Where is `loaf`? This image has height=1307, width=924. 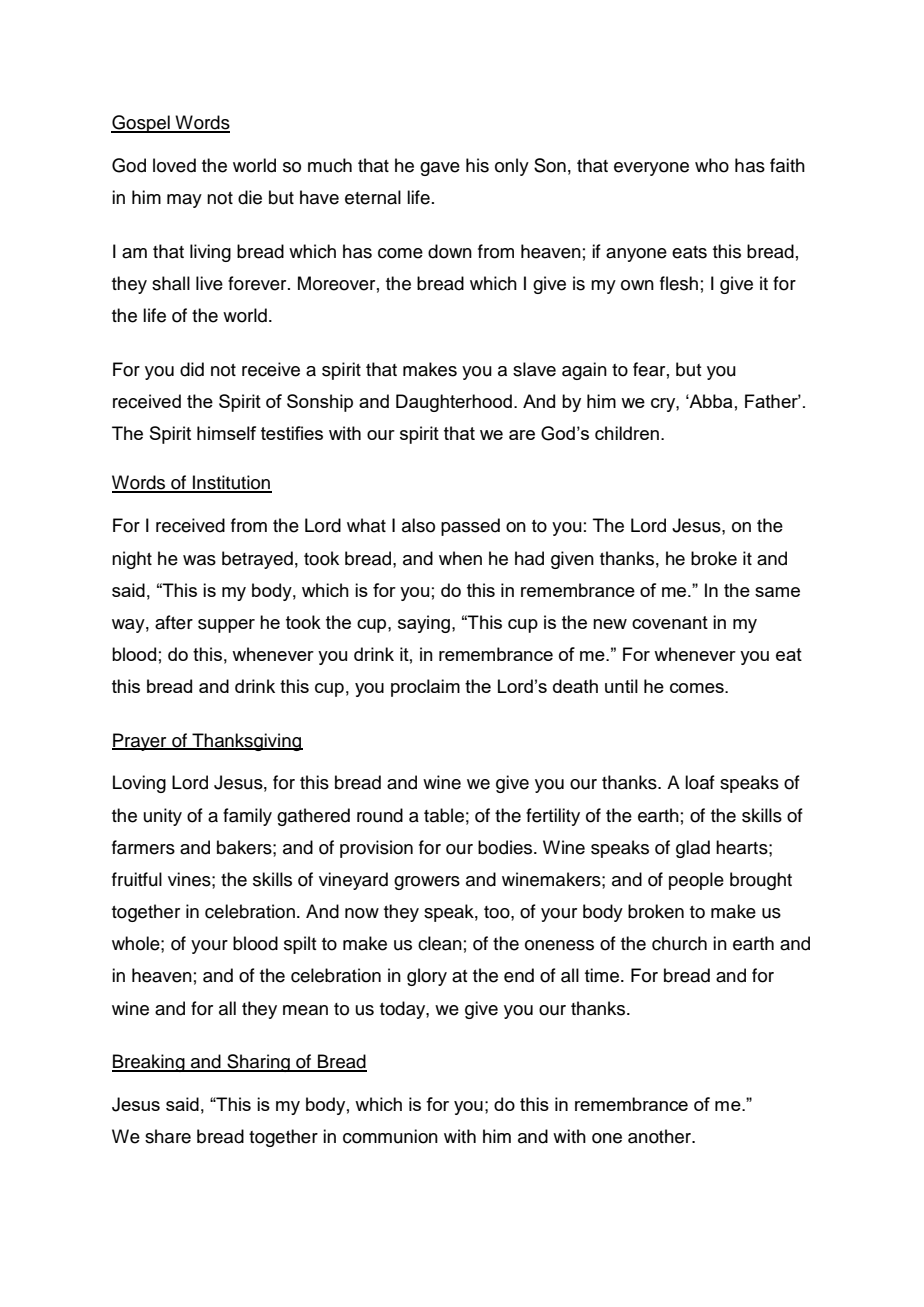 loaf is located at coordinates (700, 782).
